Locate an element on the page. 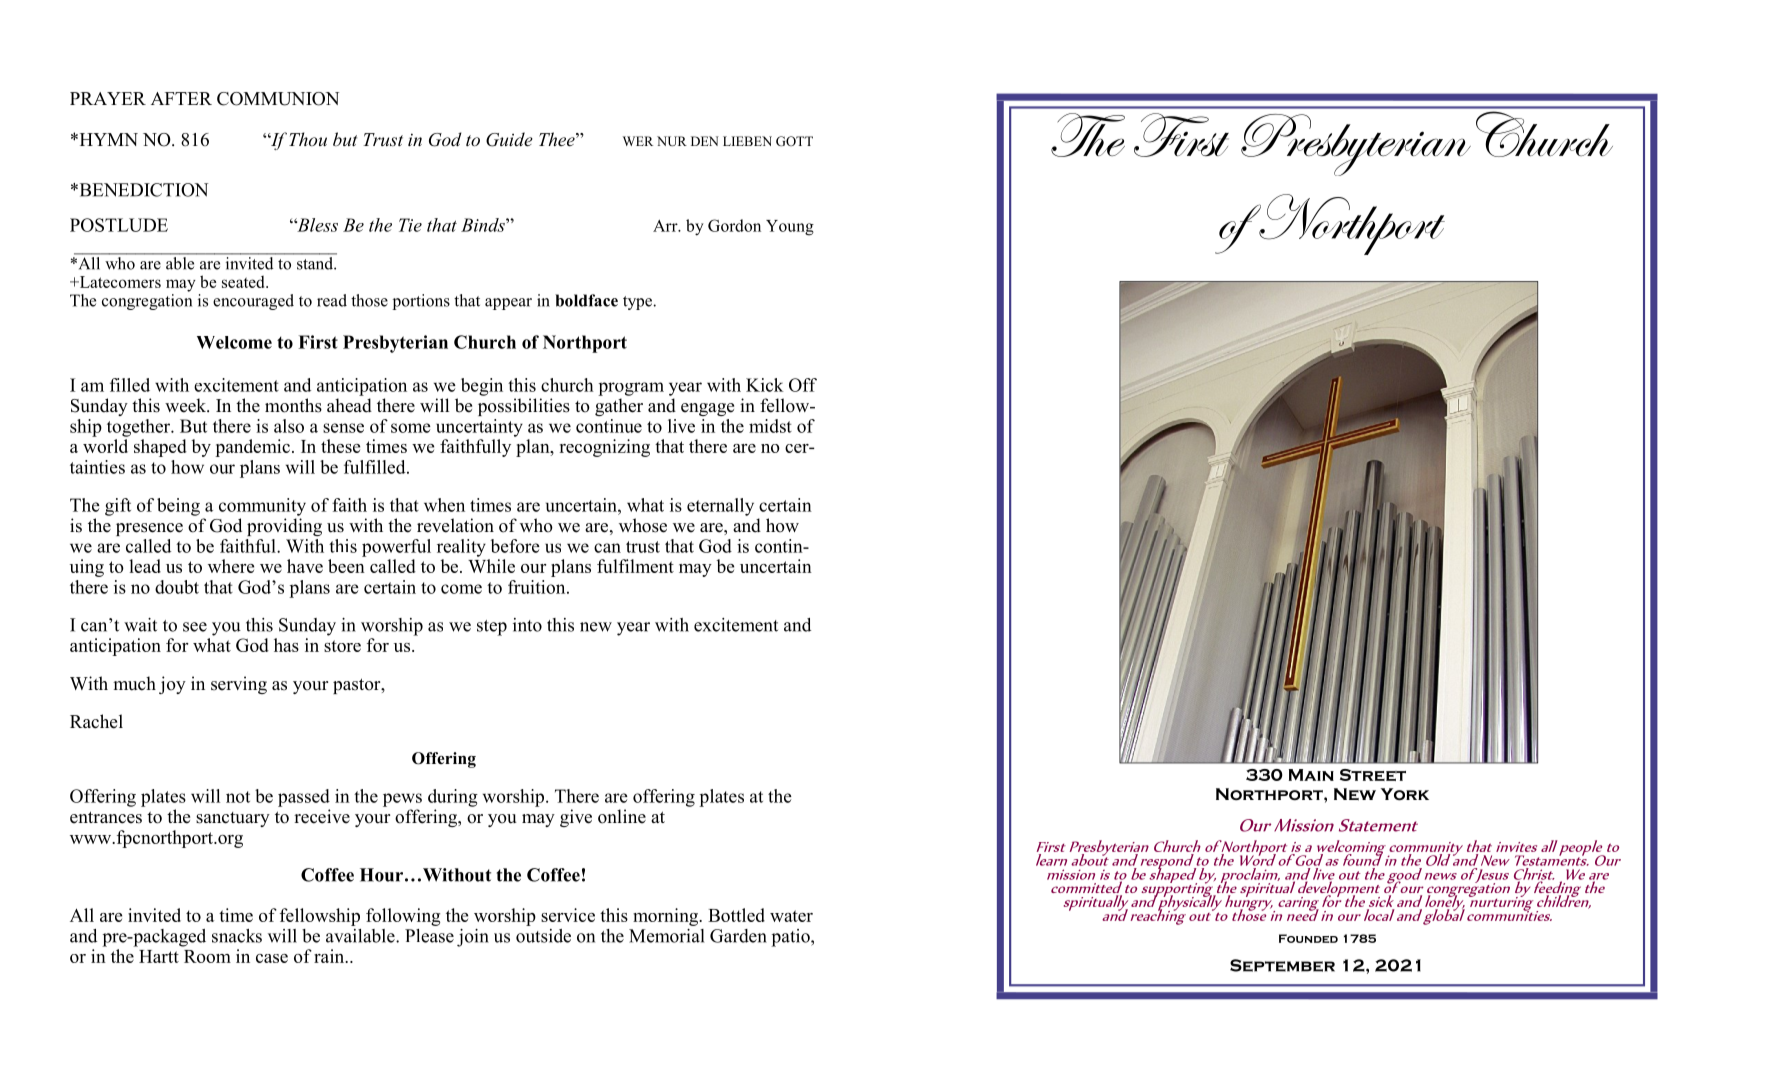 The width and height of the image is (1770, 1075). Young is located at coordinates (790, 228).
